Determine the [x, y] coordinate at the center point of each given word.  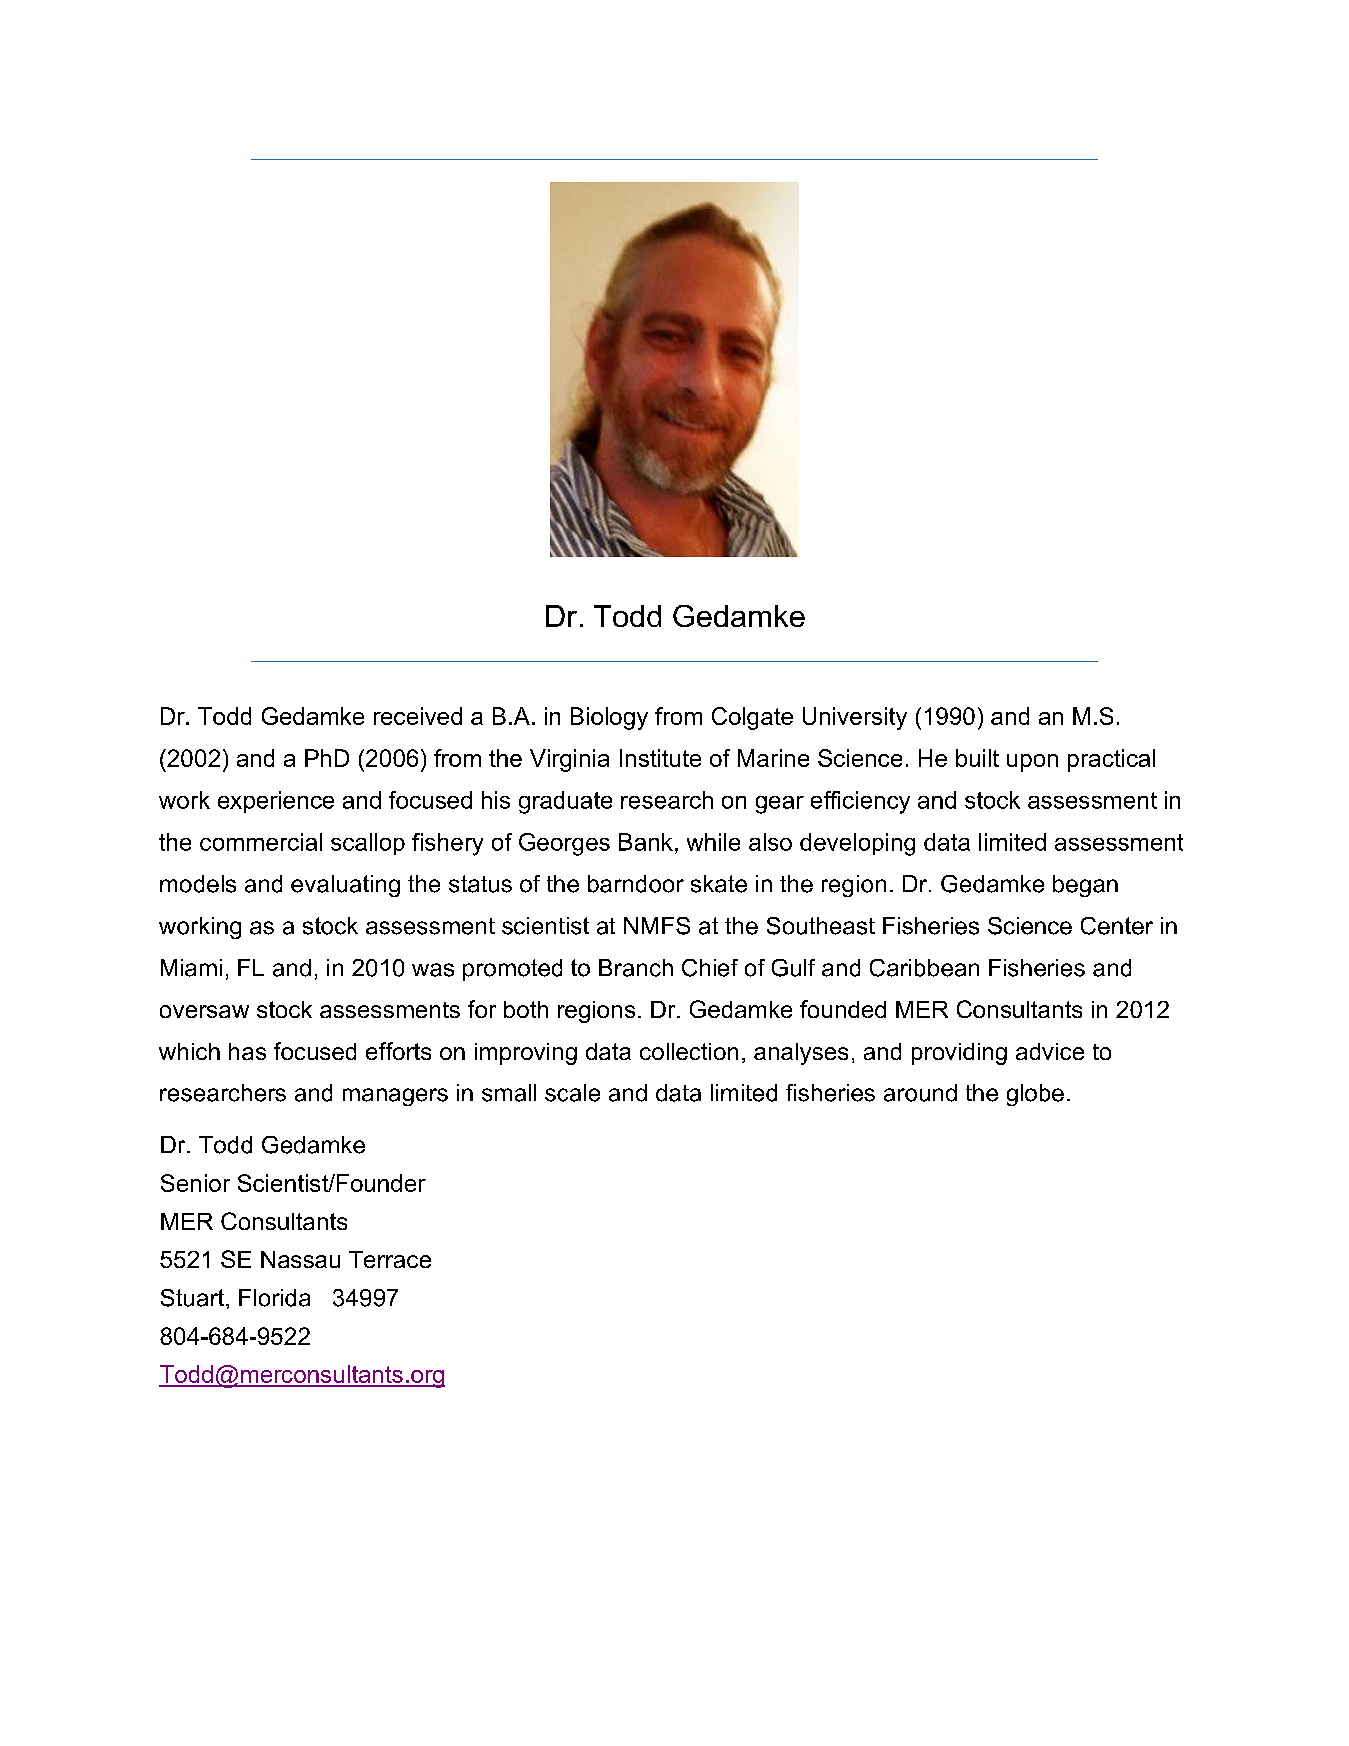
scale [572, 1093]
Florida [274, 1298]
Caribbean [924, 968]
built [977, 758]
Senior [195, 1183]
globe [1035, 1095]
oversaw [204, 1011]
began [1085, 886]
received [418, 716]
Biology [609, 718]
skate [719, 884]
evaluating [345, 886]
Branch [636, 968]
